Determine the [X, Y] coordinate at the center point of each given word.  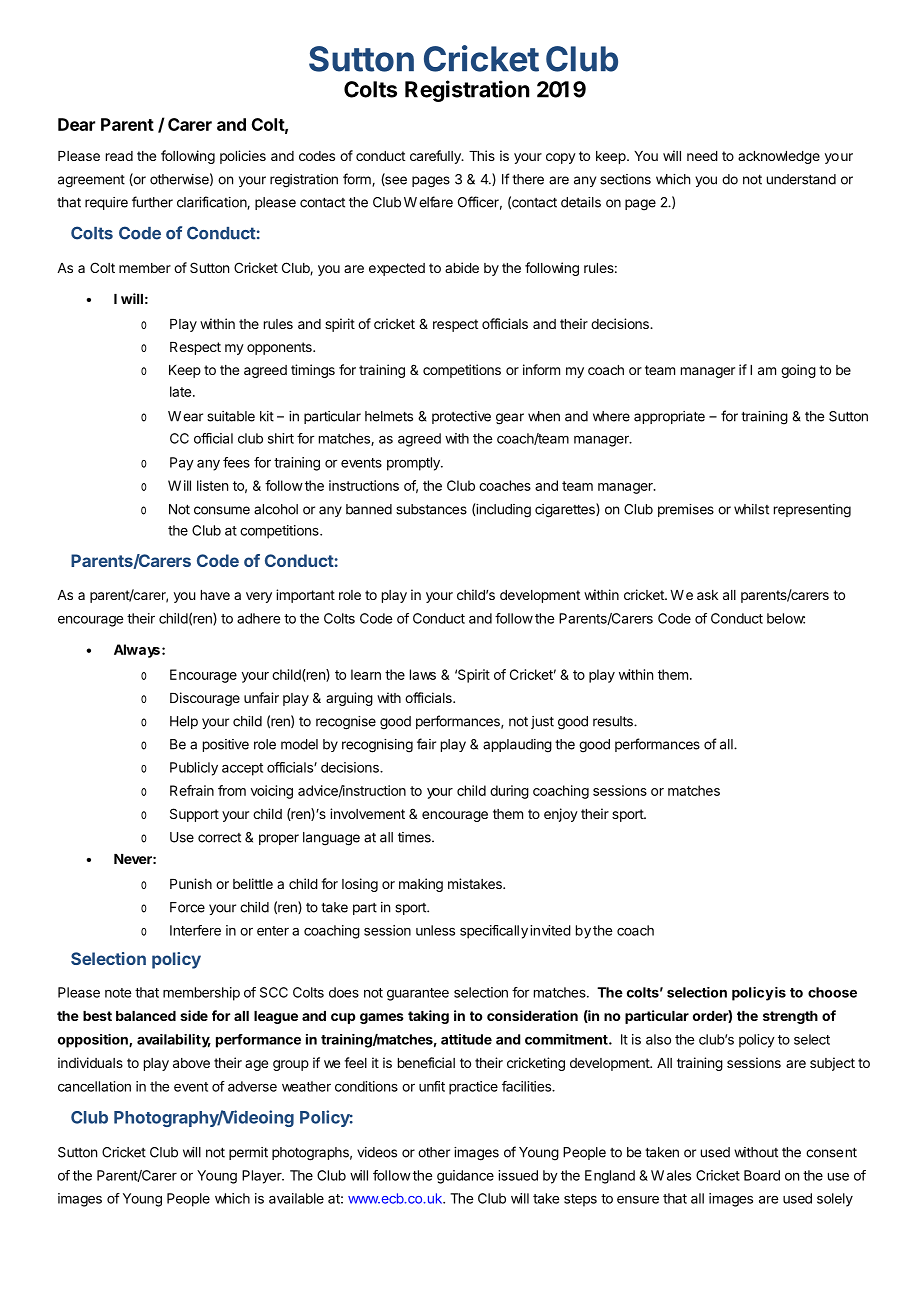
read [119, 156]
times [415, 837]
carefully [436, 157]
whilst [751, 509]
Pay [182, 464]
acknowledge [779, 157]
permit [248, 1153]
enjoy [561, 815]
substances [431, 509]
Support [194, 815]
